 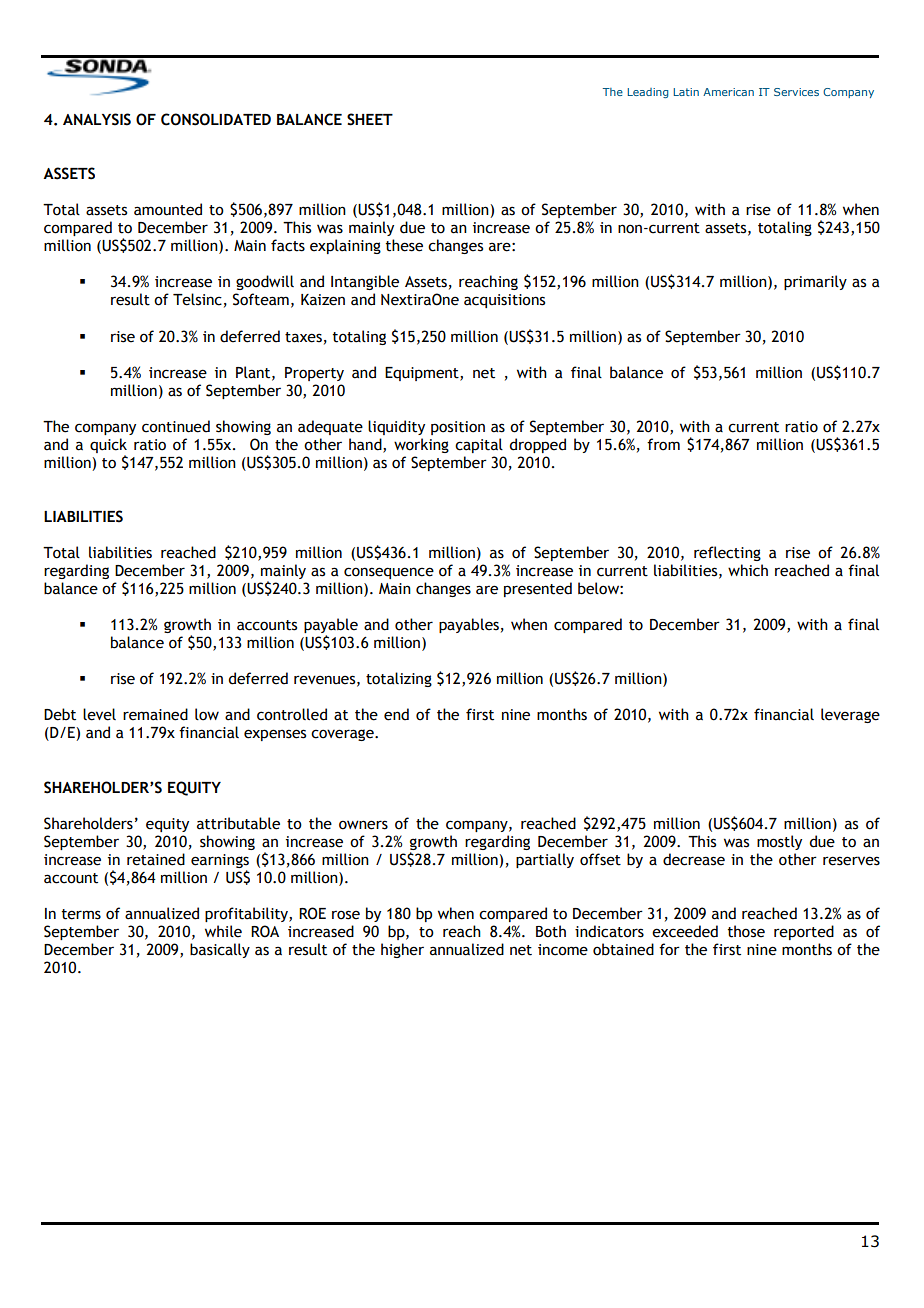 What do you see at coordinates (370, 119) in the image?
I see `SHEET` at bounding box center [370, 119].
